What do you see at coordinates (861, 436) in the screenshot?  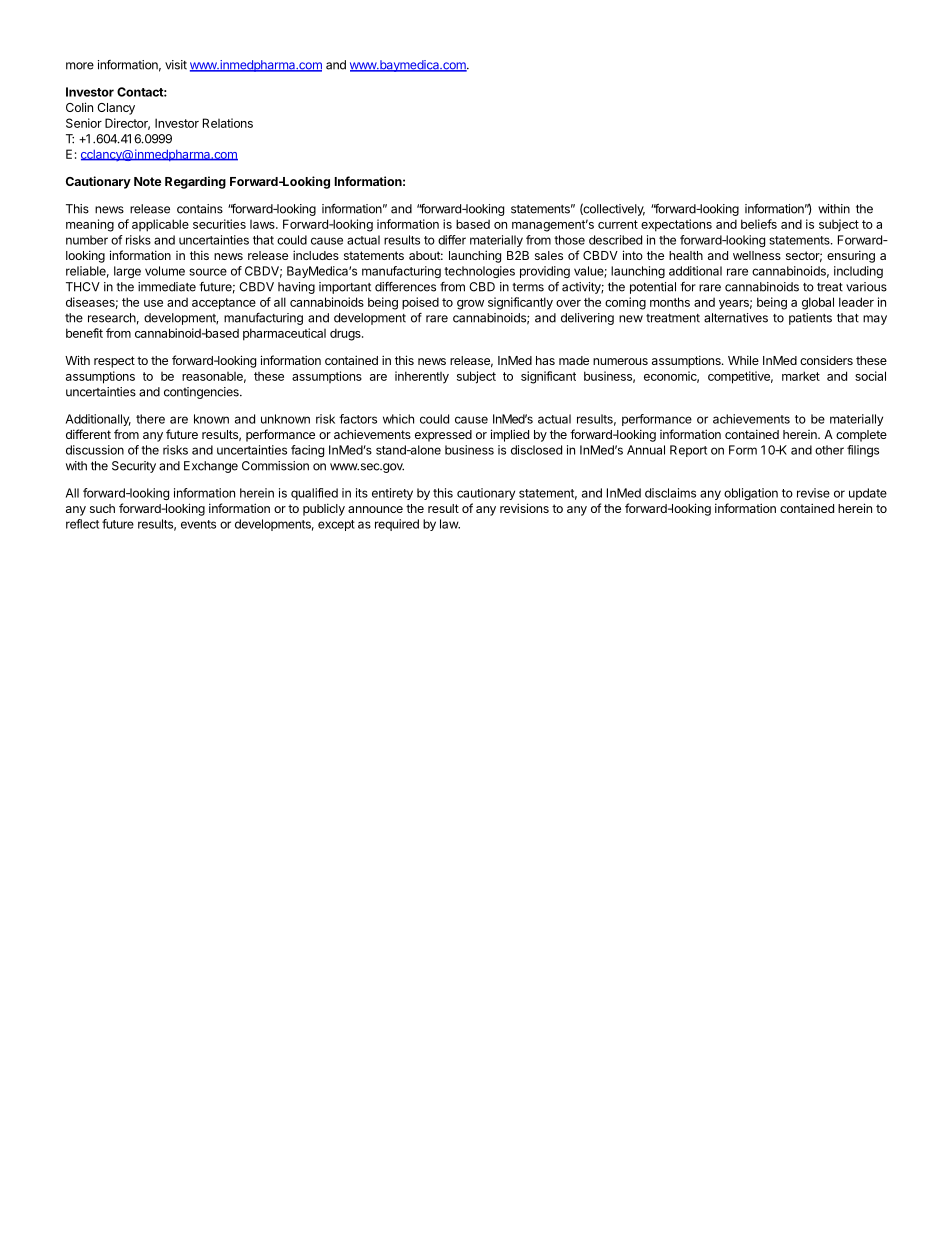 I see `complete` at bounding box center [861, 436].
